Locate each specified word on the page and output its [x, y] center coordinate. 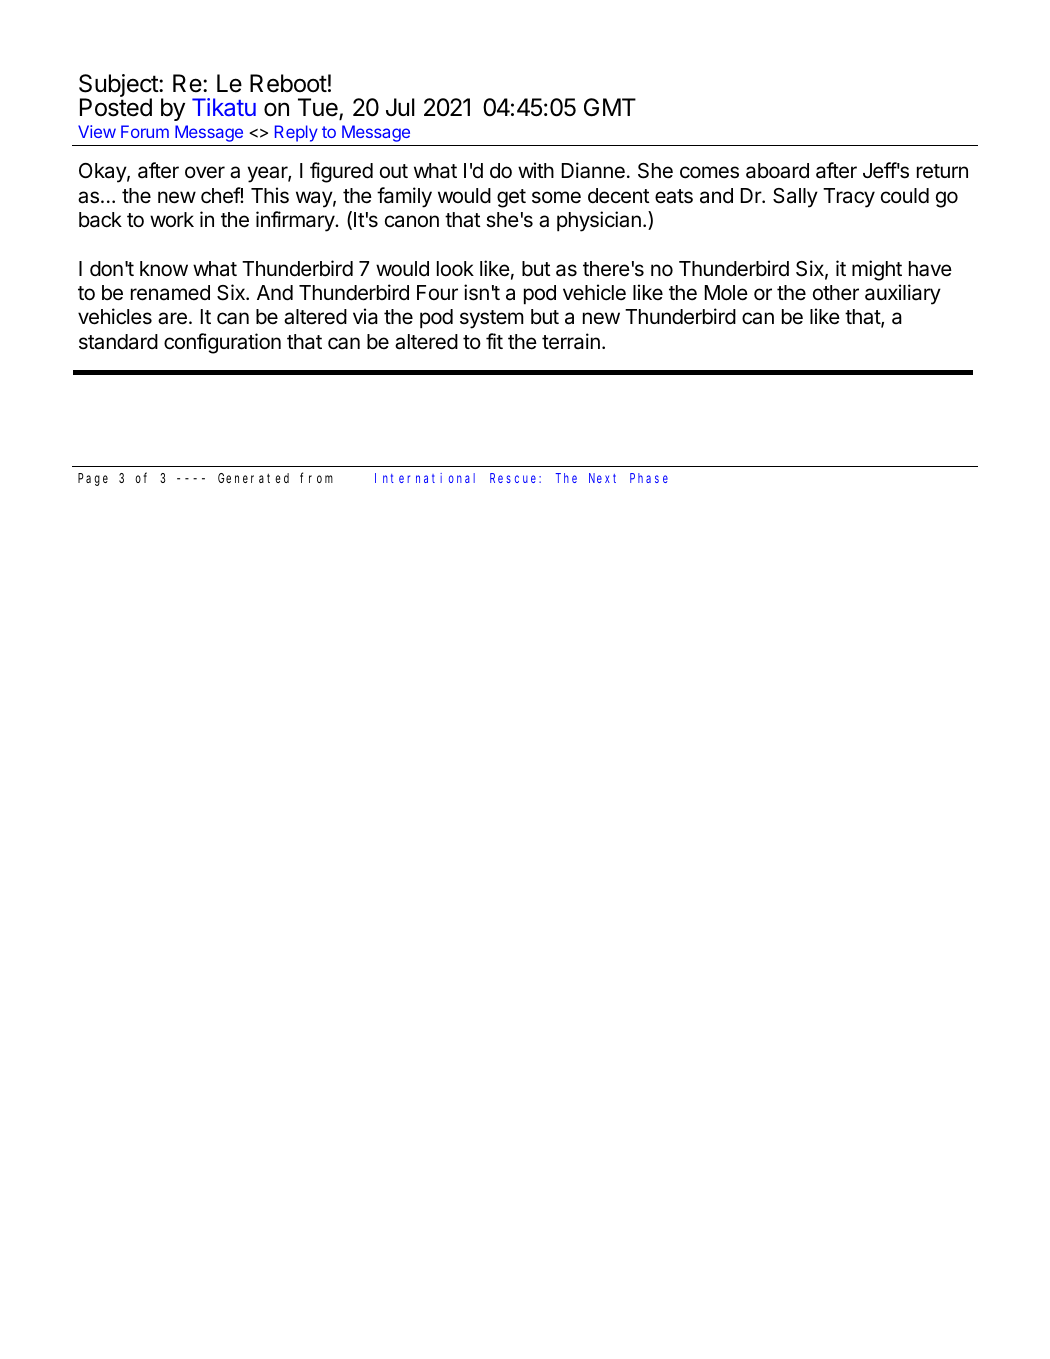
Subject [119, 87]
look [455, 269]
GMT [610, 107]
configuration [222, 343]
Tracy [849, 198]
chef [221, 195]
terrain [571, 341]
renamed [170, 293]
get [511, 198]
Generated [253, 478]
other [836, 293]
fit [494, 341]
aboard [777, 171]
